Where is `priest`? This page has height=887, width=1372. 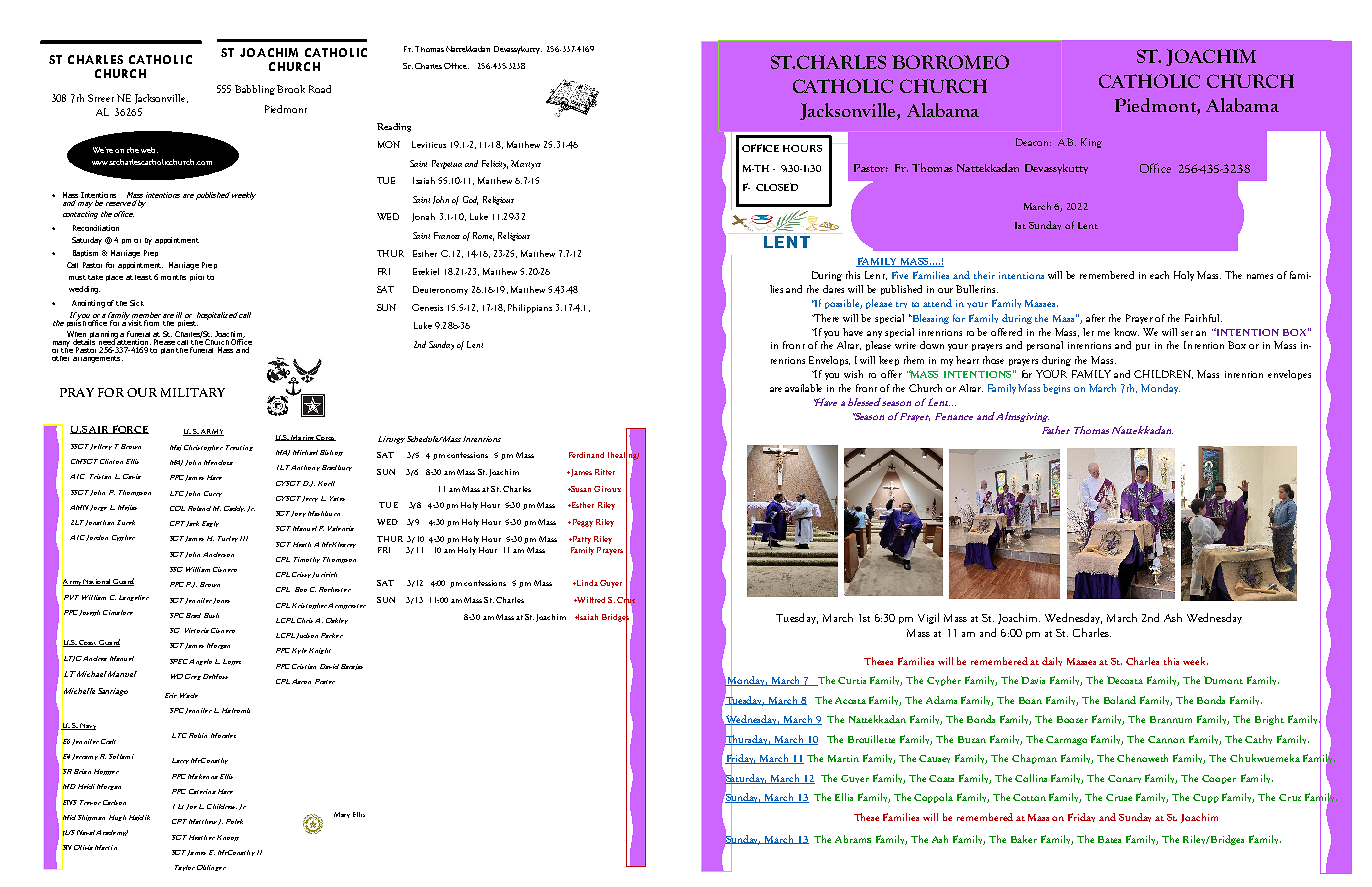 priest is located at coordinates (187, 322).
